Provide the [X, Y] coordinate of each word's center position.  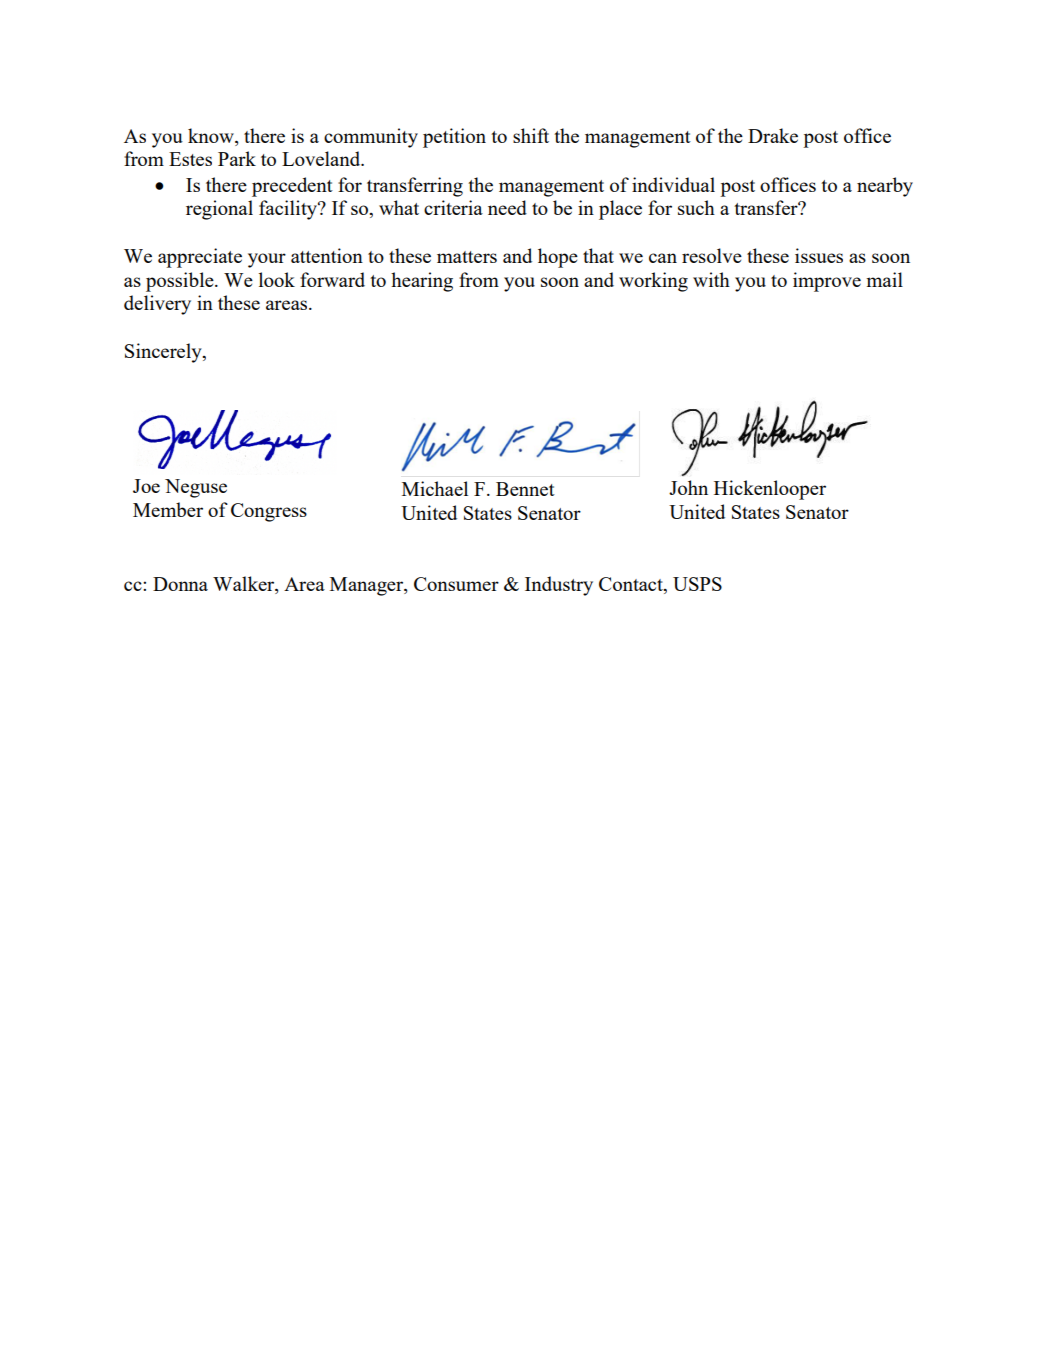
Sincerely [164, 353]
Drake [773, 135]
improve [827, 282]
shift [531, 135]
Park [237, 158]
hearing [422, 282]
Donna [180, 584]
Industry [559, 586]
